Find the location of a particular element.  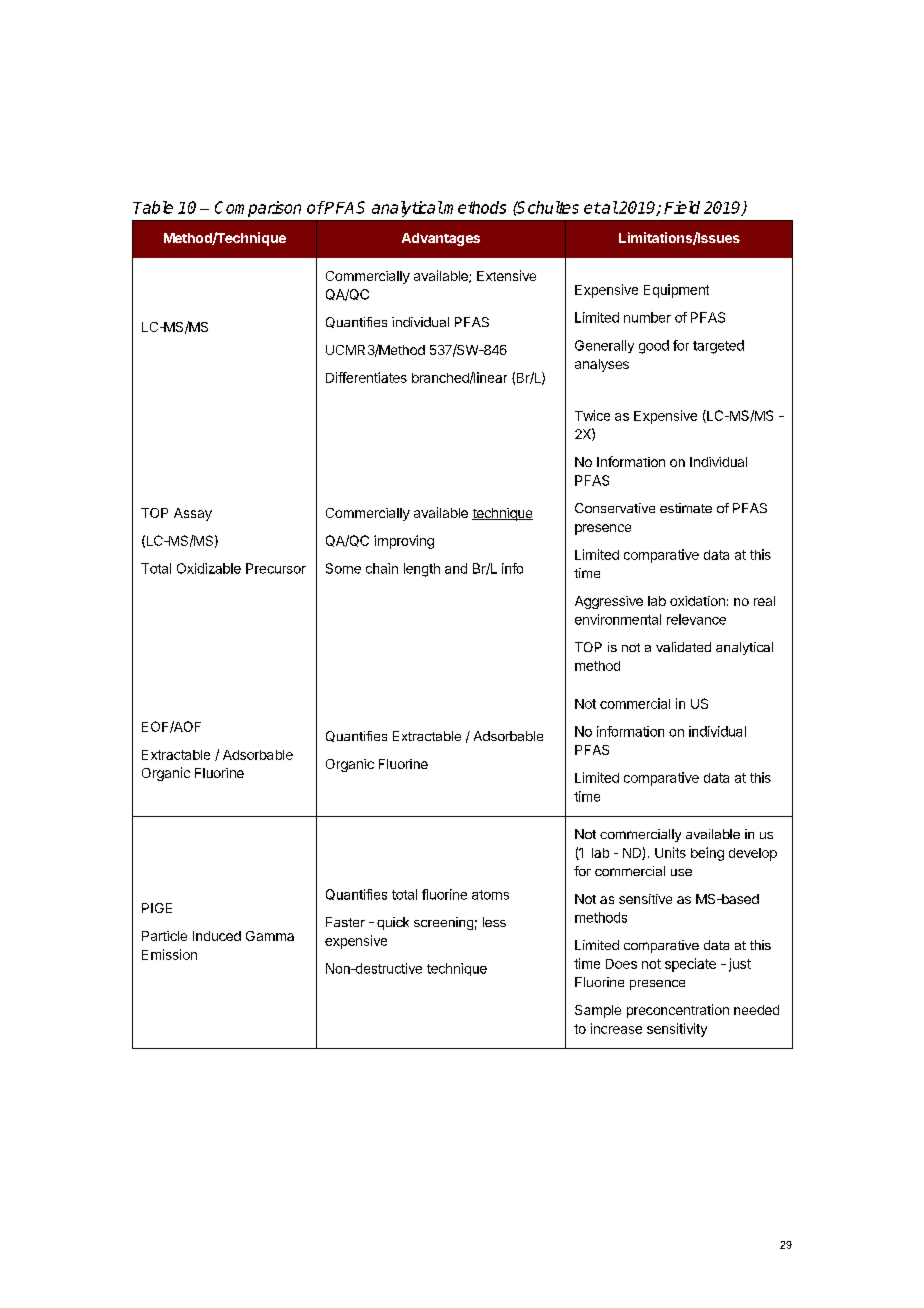

relevance is located at coordinates (696, 619).
